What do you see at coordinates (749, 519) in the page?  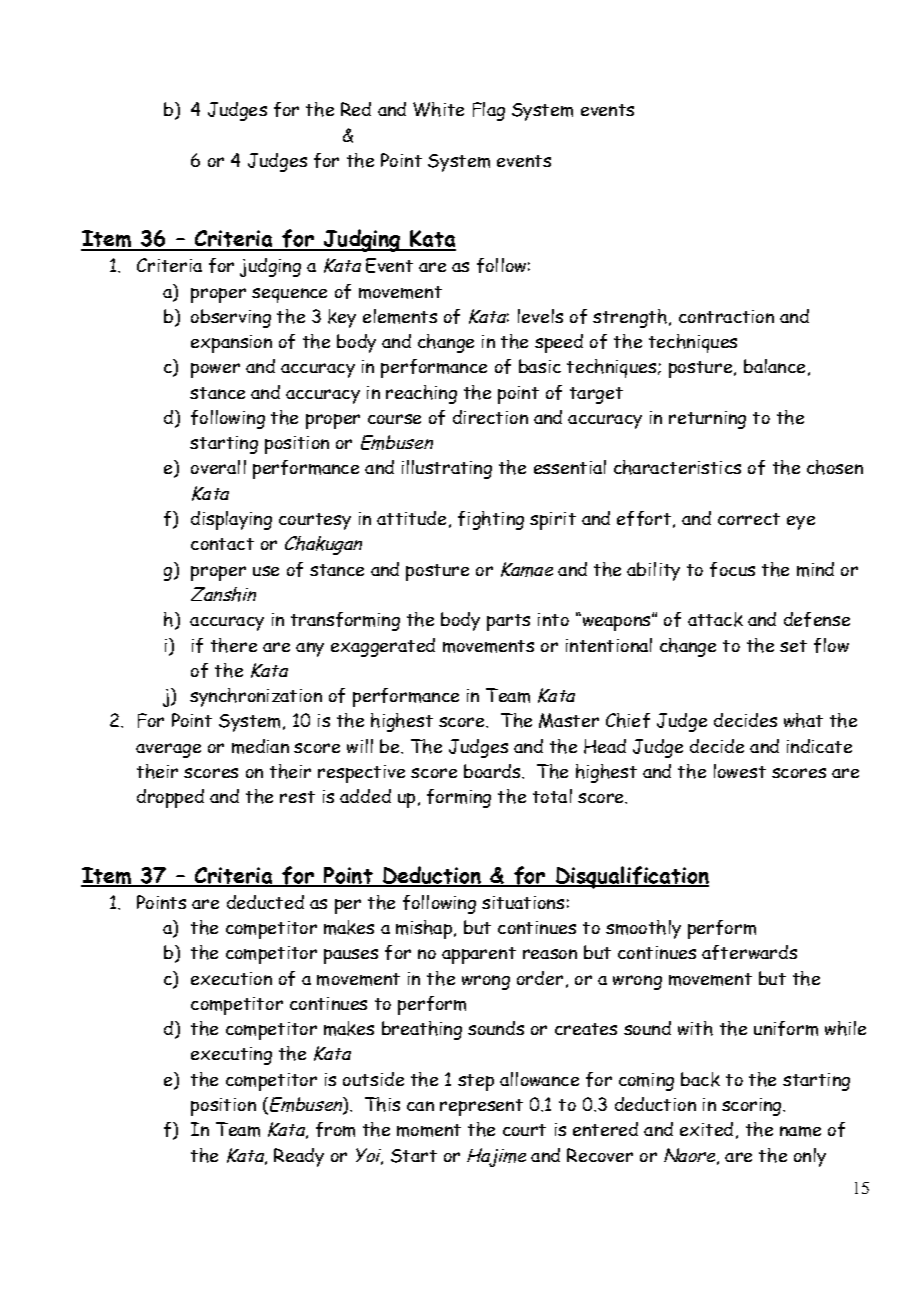 I see `correct` at bounding box center [749, 519].
